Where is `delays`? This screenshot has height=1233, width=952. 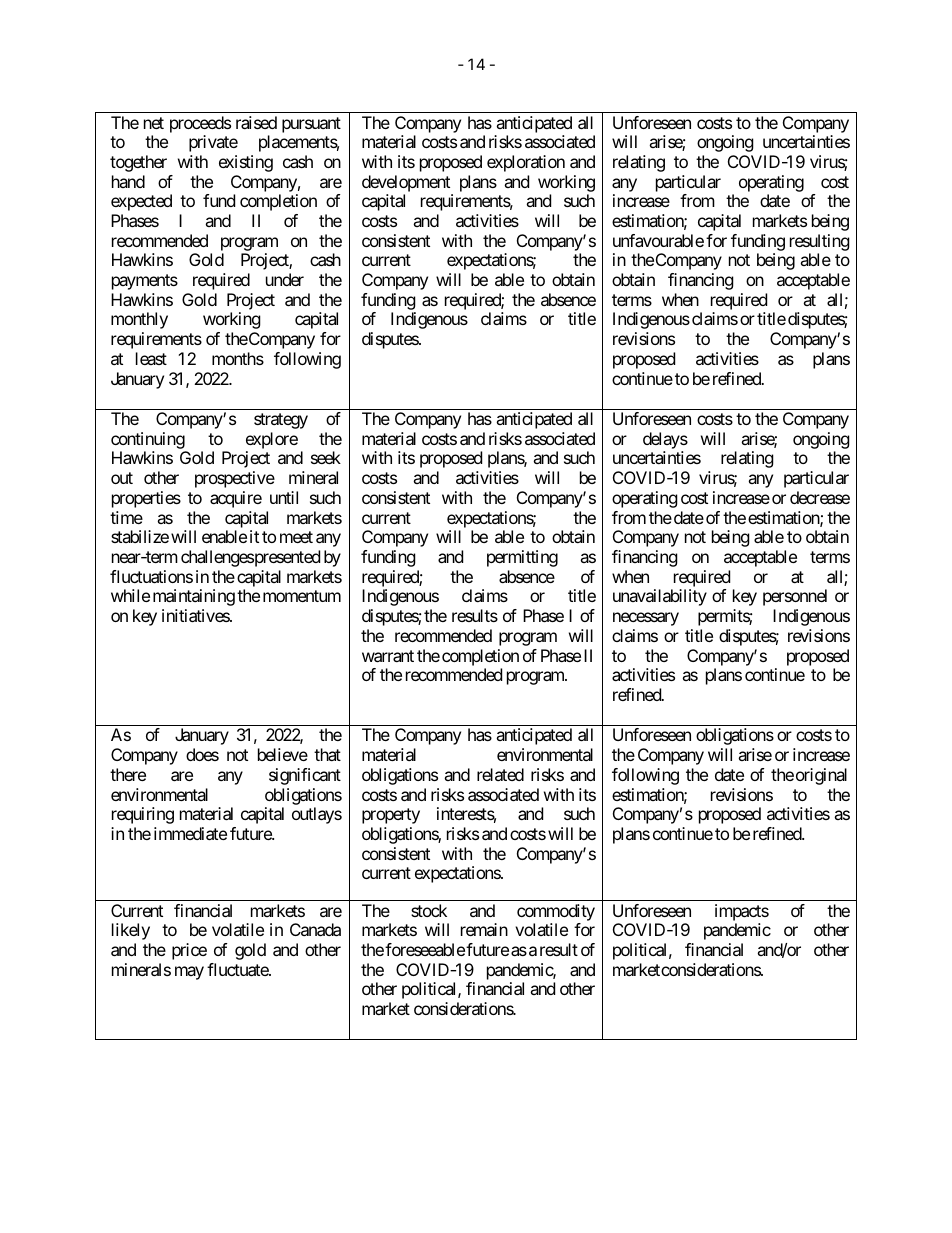 delays is located at coordinates (665, 442).
